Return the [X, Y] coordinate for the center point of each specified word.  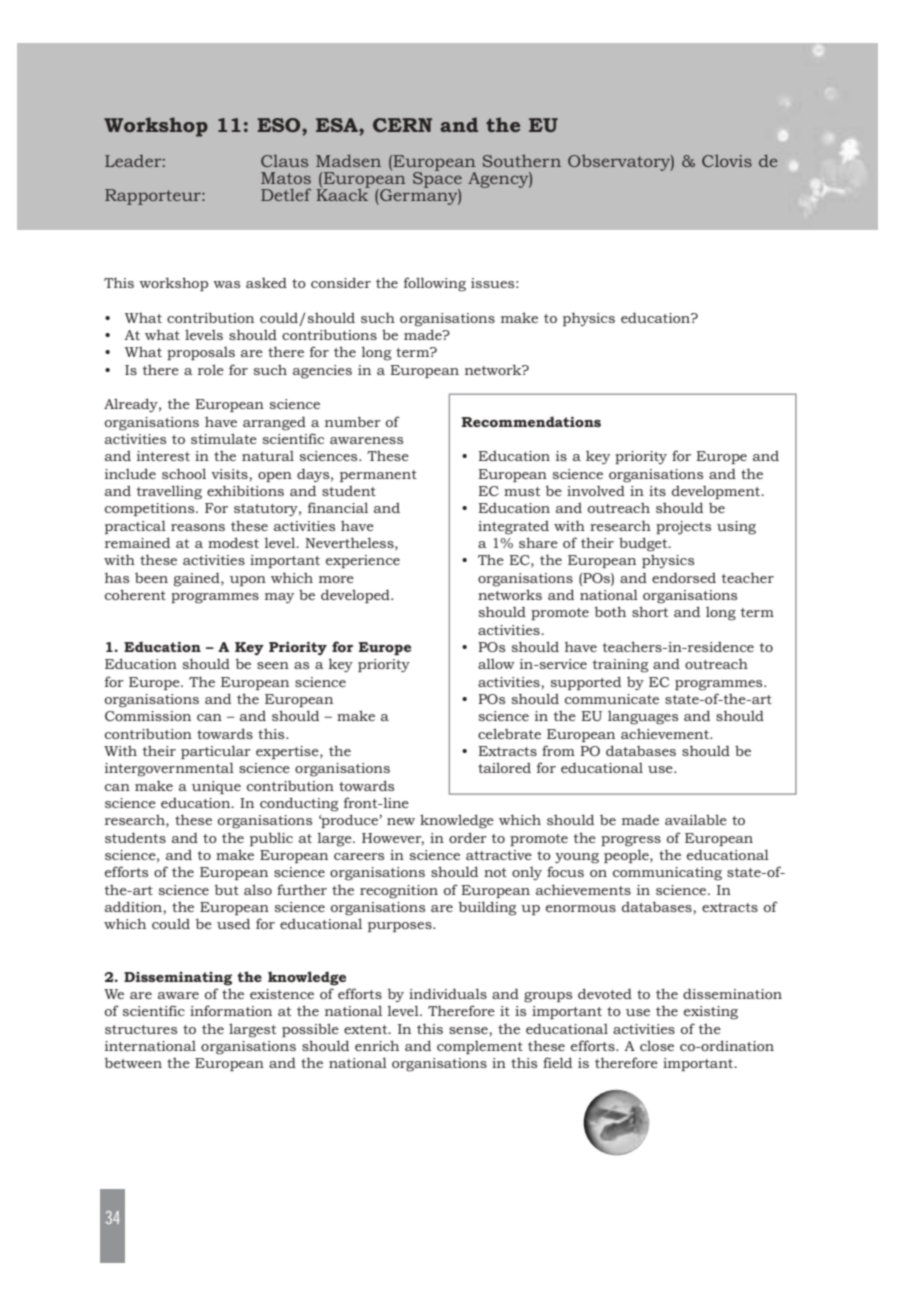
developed [356, 596]
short [650, 611]
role [211, 369]
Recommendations [531, 421]
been [151, 578]
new [401, 821]
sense [469, 1030]
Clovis [727, 160]
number [353, 421]
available [696, 819]
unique [216, 787]
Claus [284, 161]
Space [437, 180]
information [231, 1010]
